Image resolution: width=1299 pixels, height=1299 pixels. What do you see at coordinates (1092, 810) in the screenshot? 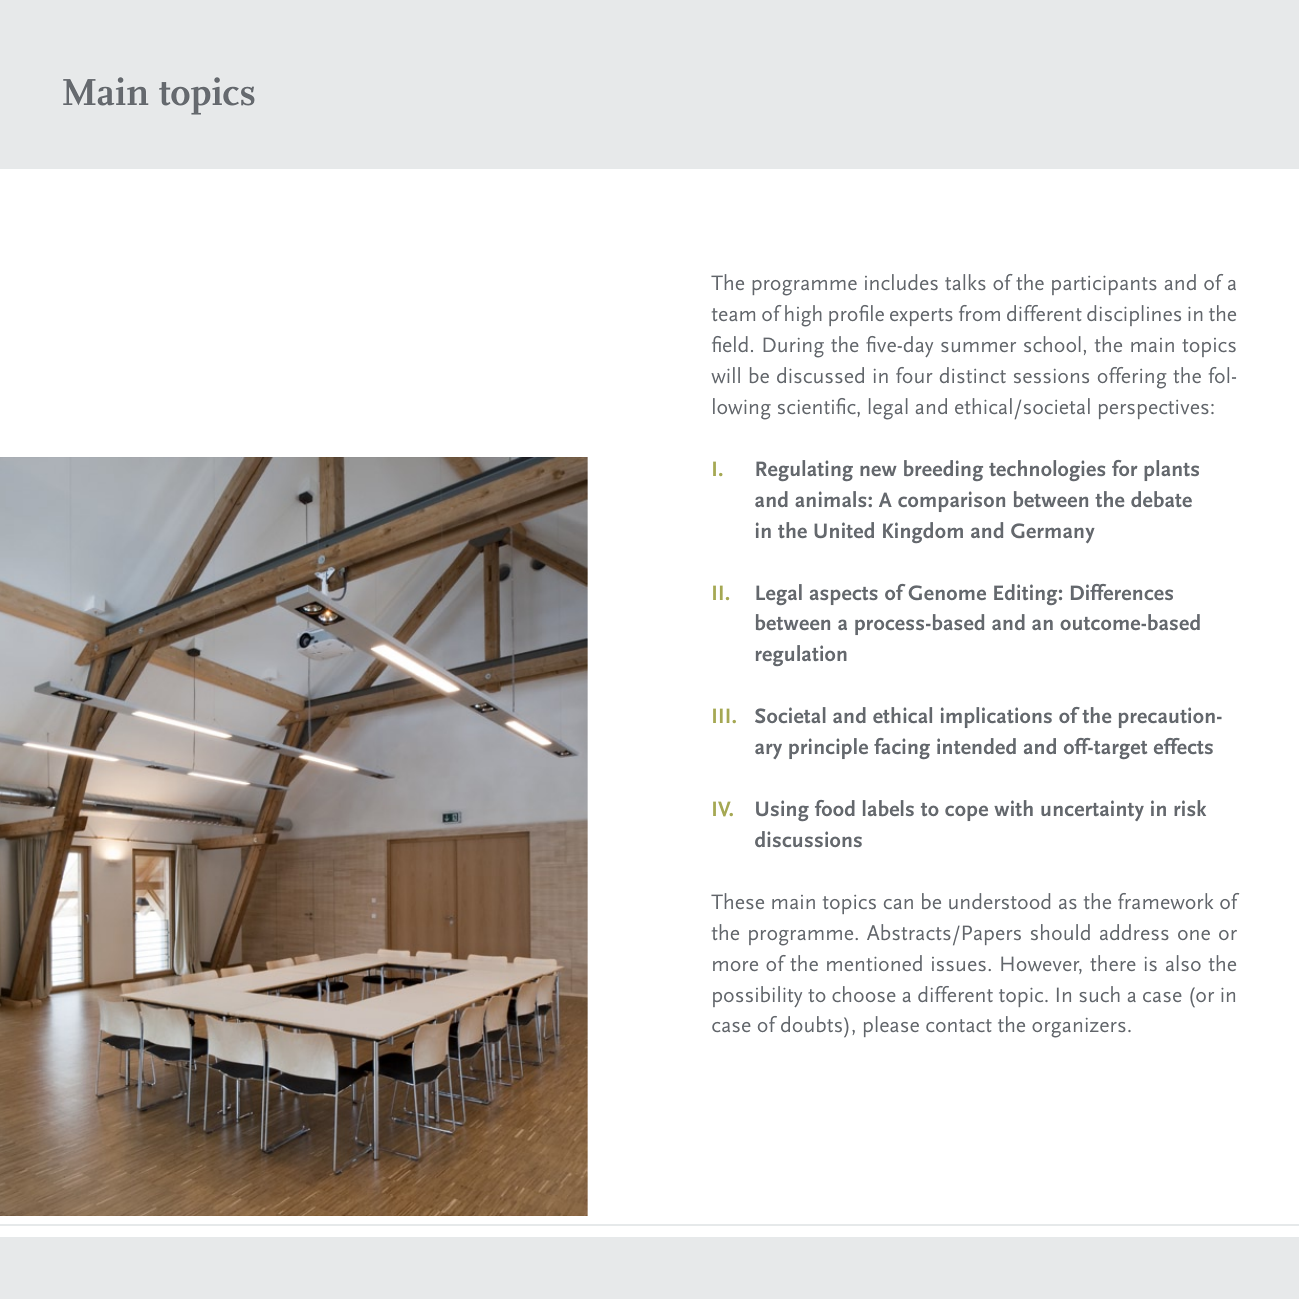
I see `uncertainty` at bounding box center [1092, 810].
